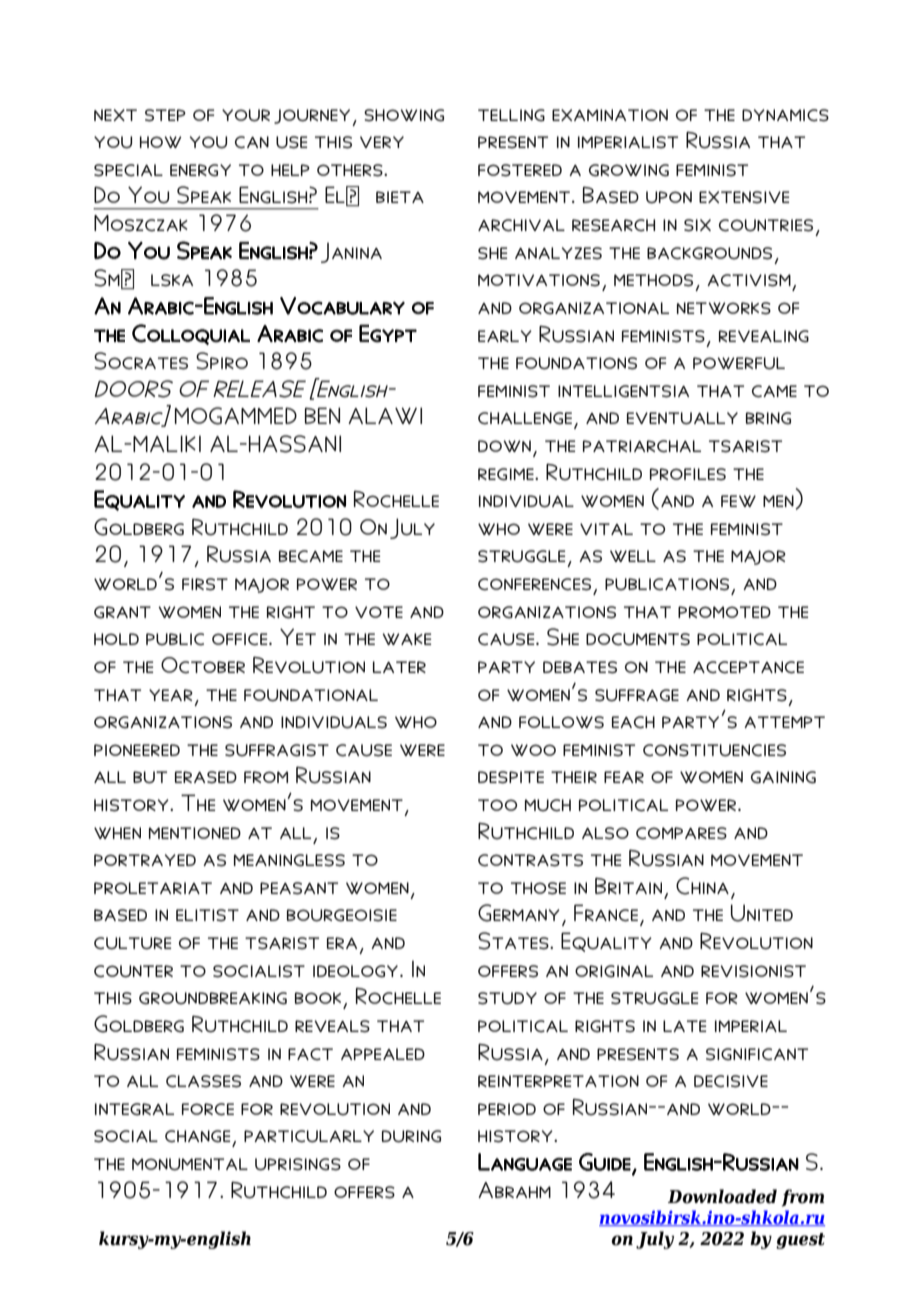 The height and width of the image is (1311, 924). What do you see at coordinates (222, 361) in the image?
I see `Spiro` at bounding box center [222, 361].
